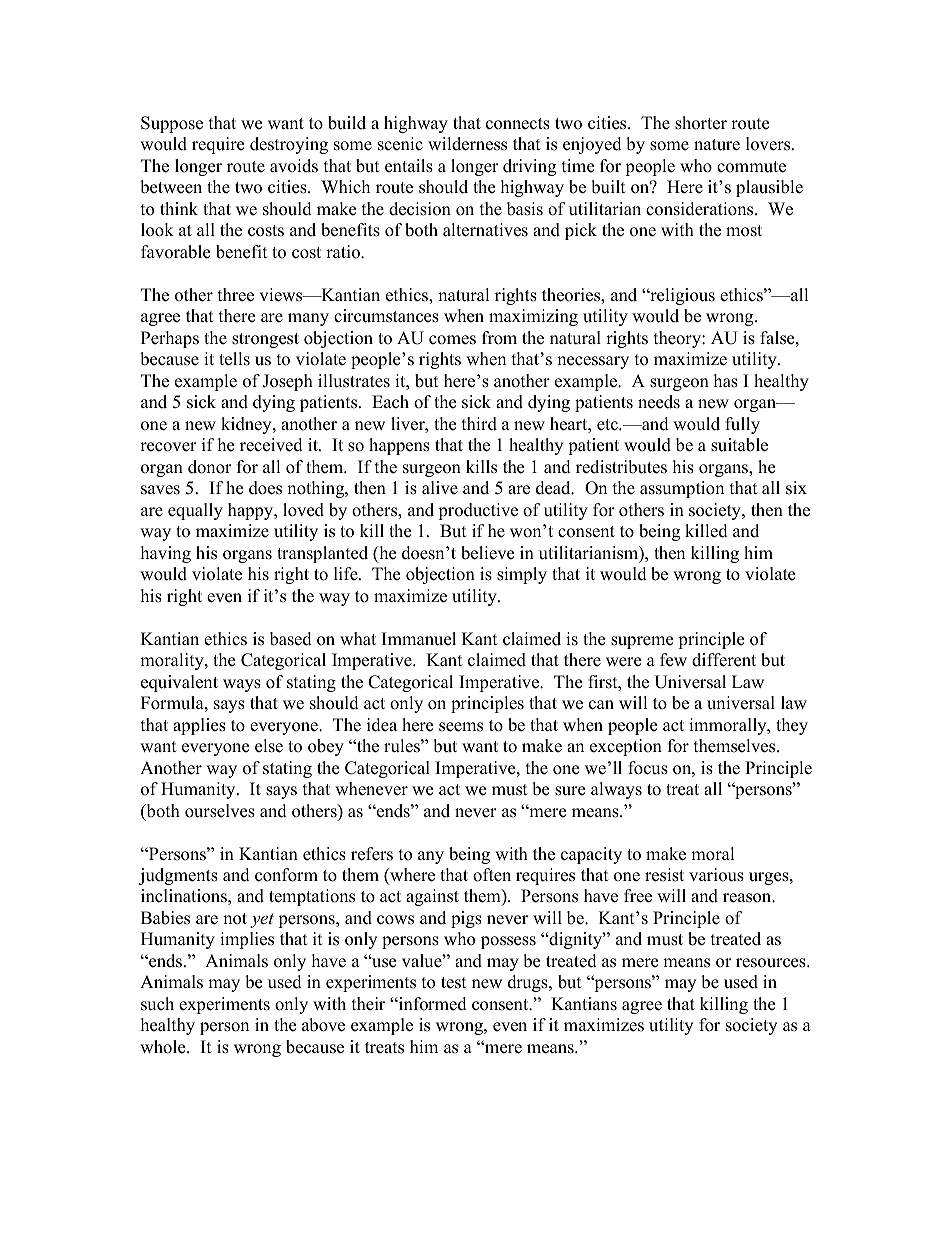 The image size is (952, 1233). I want to click on such, so click(157, 1004).
